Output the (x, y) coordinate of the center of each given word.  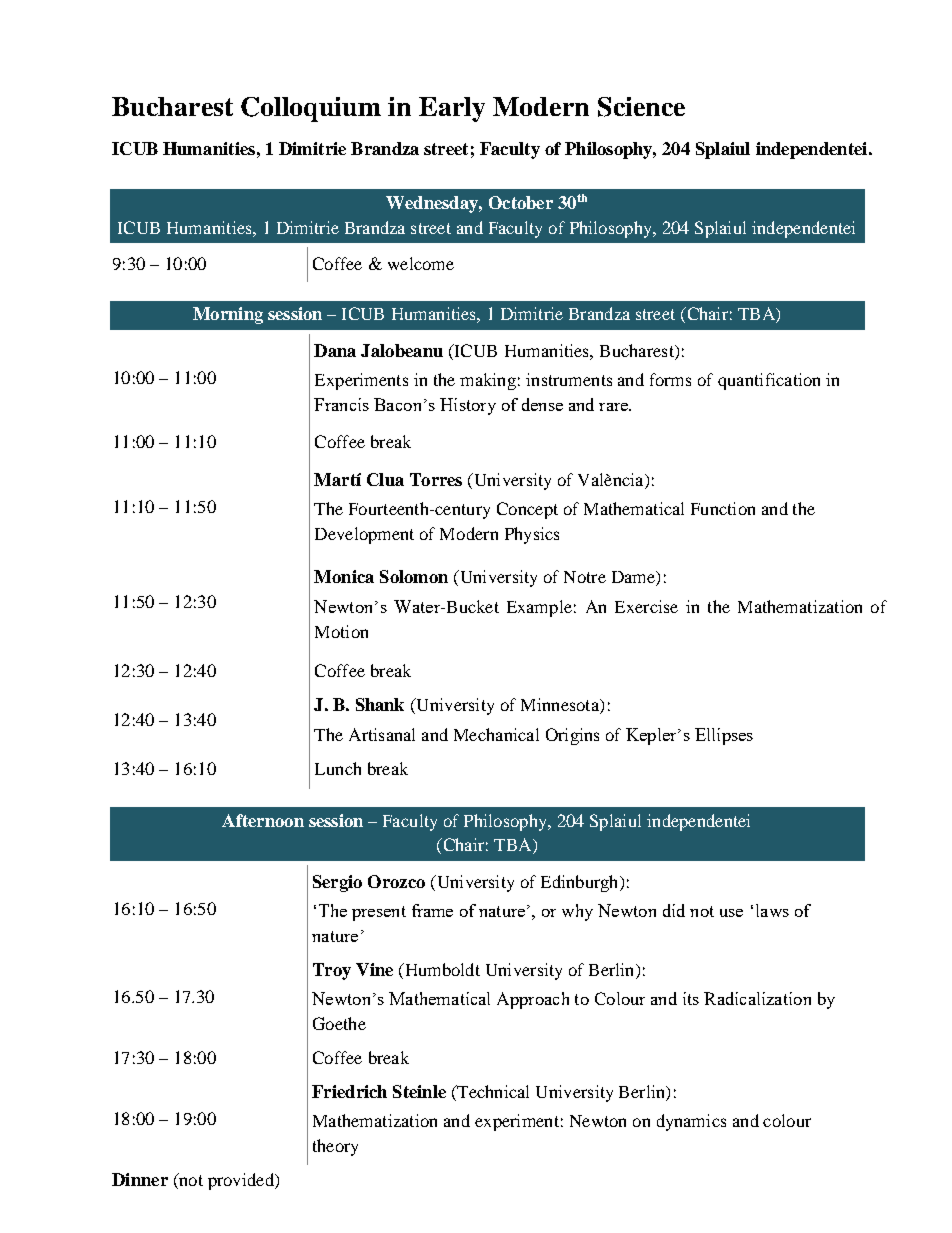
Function (723, 508)
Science (641, 107)
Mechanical (496, 734)
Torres (436, 479)
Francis (341, 404)
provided (242, 1181)
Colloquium (311, 109)
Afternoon (263, 820)
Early (452, 109)
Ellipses (724, 736)
